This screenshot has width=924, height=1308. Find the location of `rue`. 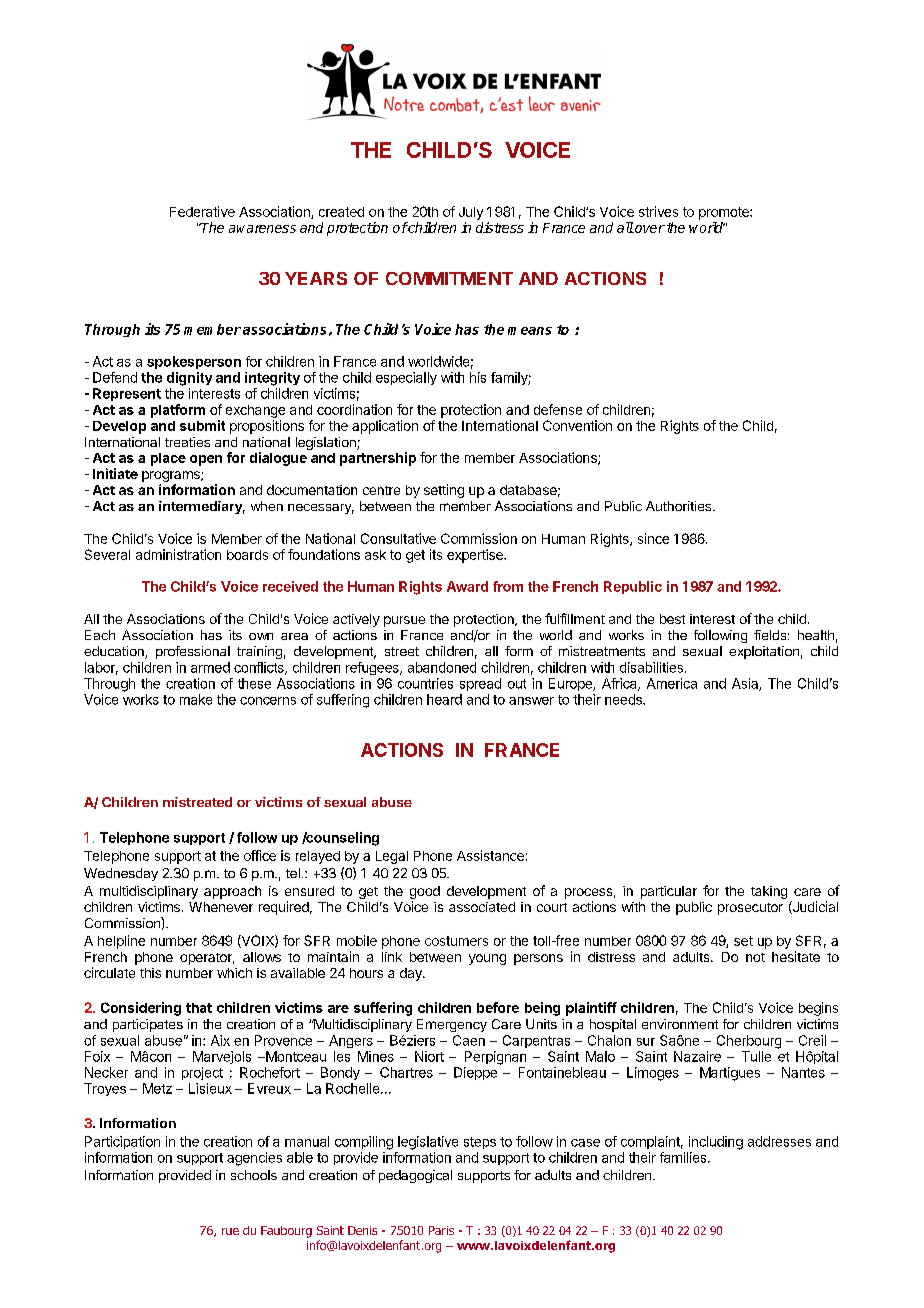

rue is located at coordinates (230, 1231).
